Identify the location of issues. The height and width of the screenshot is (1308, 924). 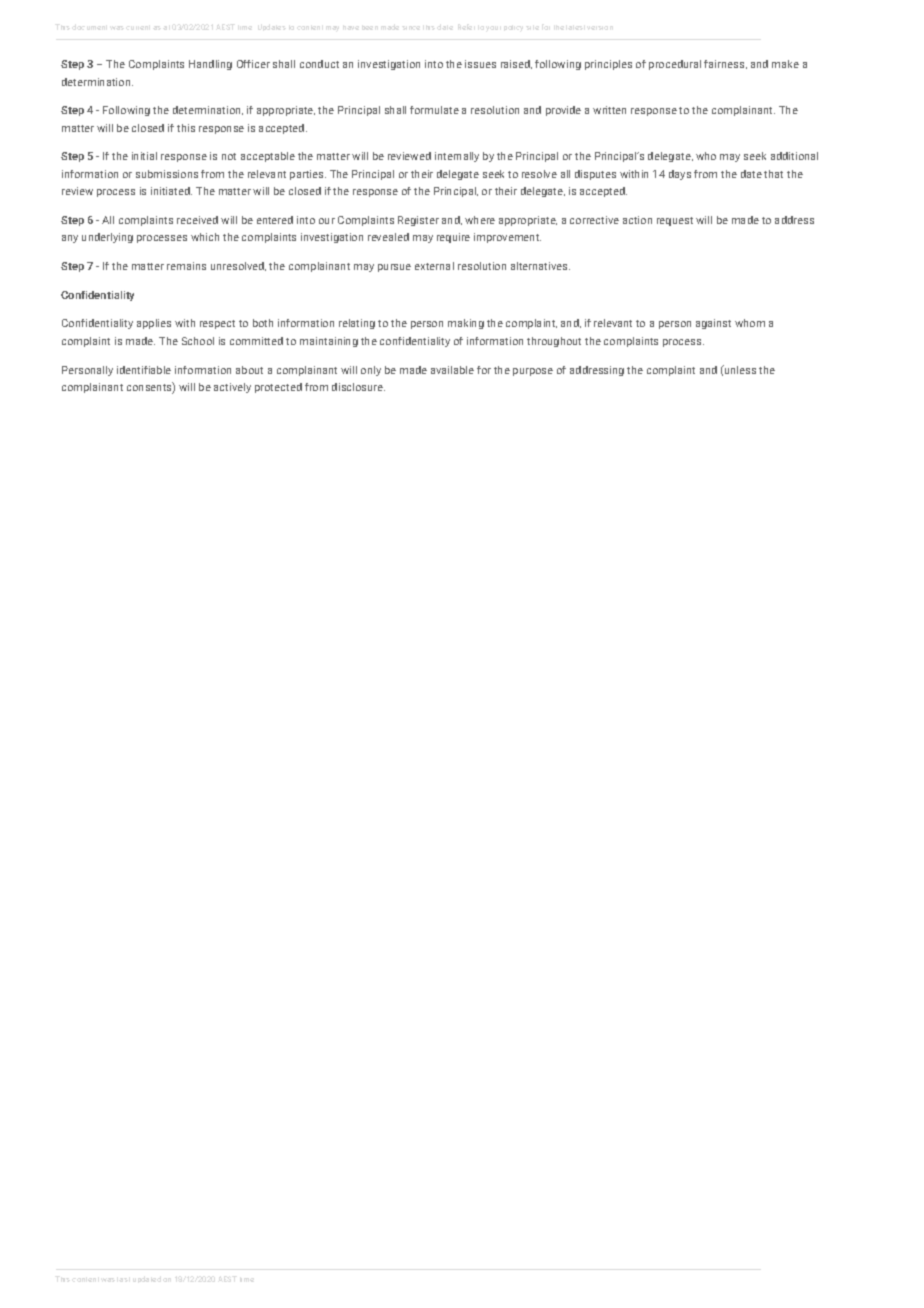
(480, 64).
